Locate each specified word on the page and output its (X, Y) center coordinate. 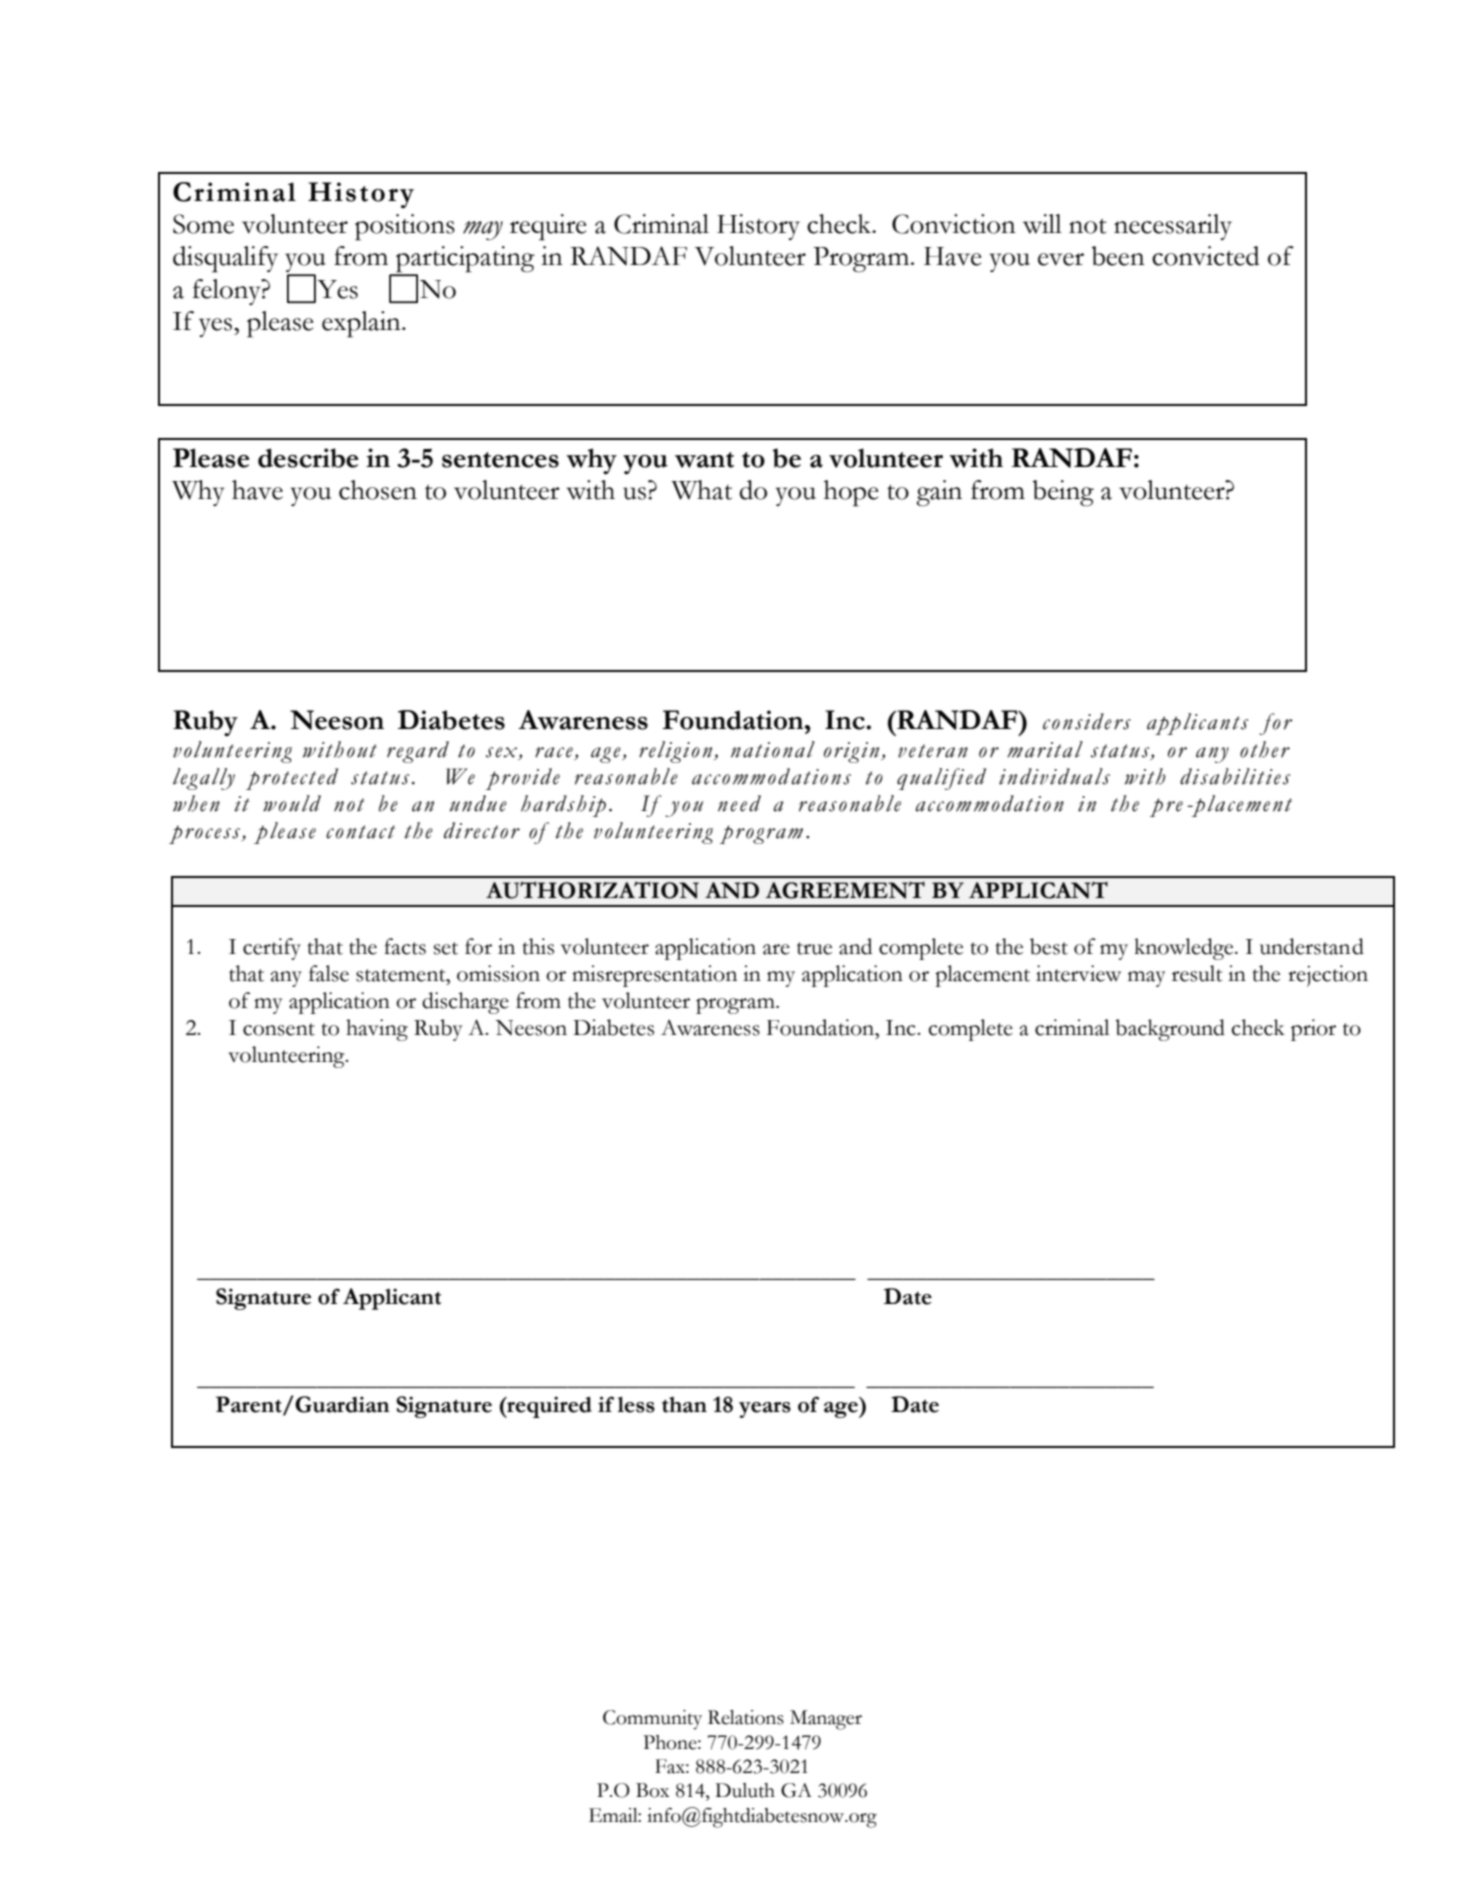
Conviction (954, 224)
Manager (826, 1720)
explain (362, 324)
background (1170, 1030)
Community (652, 1720)
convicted (1205, 256)
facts (405, 946)
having (377, 1030)
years (765, 1410)
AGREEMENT (845, 890)
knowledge (1185, 949)
